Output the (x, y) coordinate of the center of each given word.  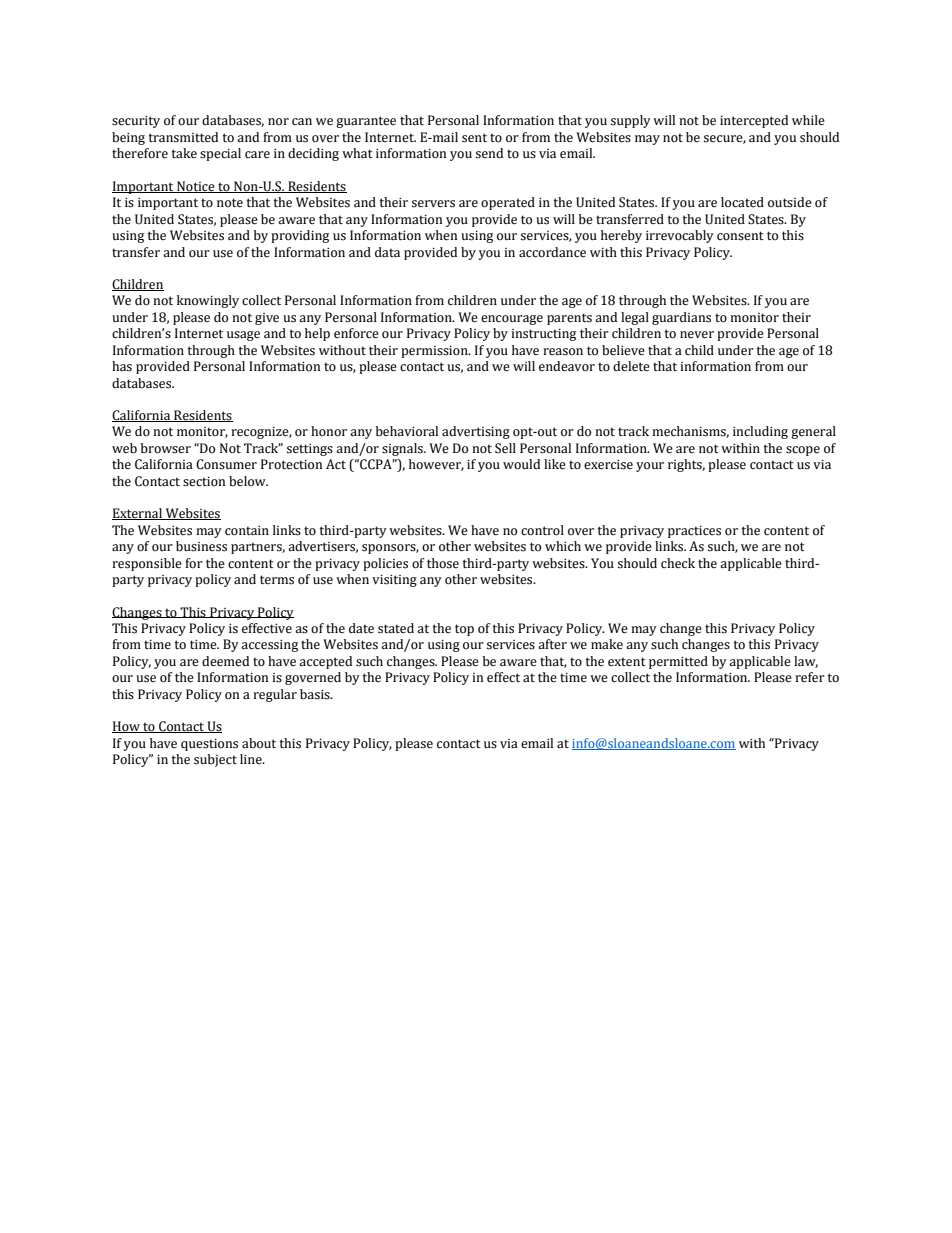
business (201, 546)
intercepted (754, 121)
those (443, 563)
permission (435, 352)
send (489, 153)
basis (316, 694)
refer (810, 677)
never (697, 334)
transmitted (183, 137)
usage (243, 336)
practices (694, 532)
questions (209, 745)
